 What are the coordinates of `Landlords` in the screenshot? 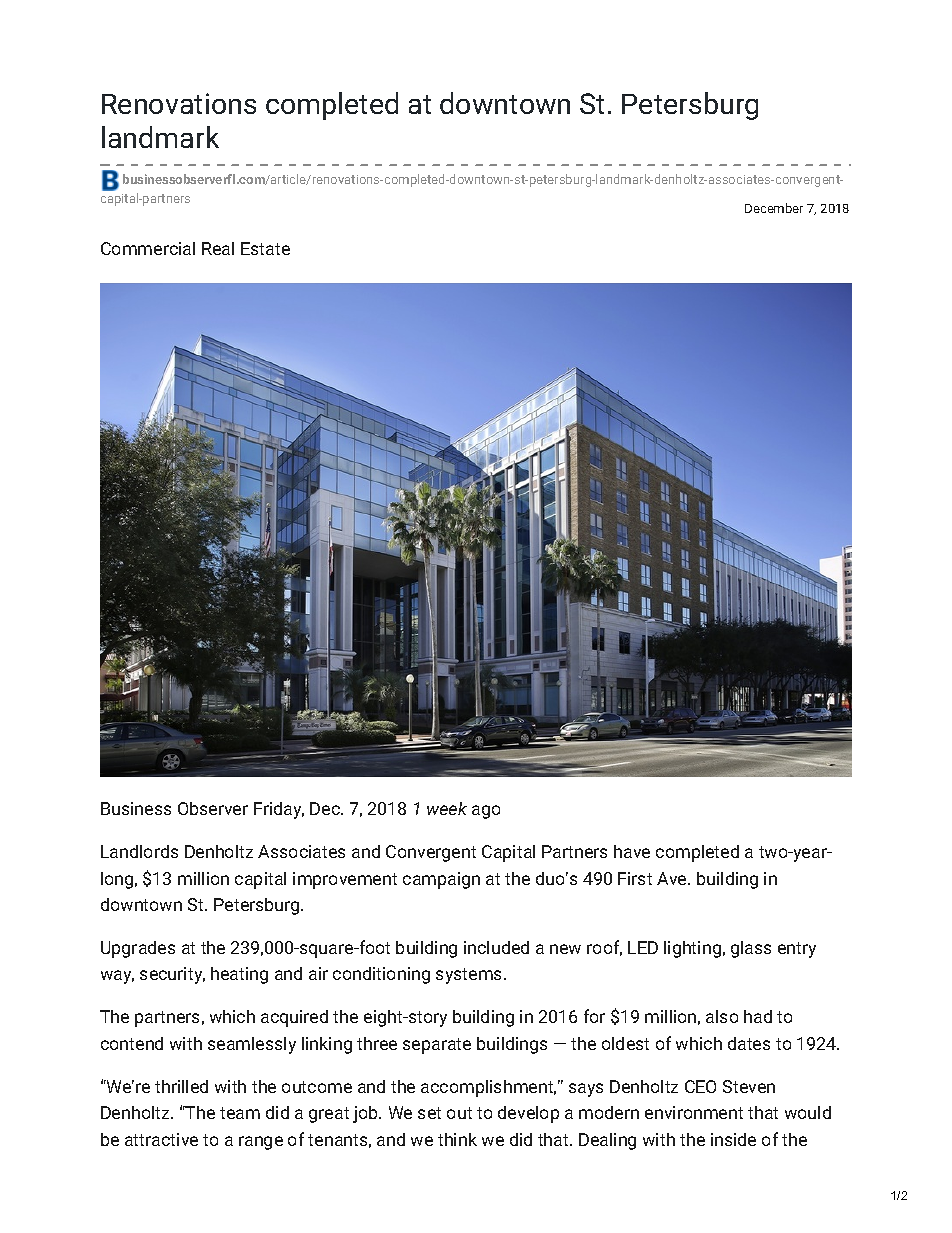 It's located at (139, 851).
